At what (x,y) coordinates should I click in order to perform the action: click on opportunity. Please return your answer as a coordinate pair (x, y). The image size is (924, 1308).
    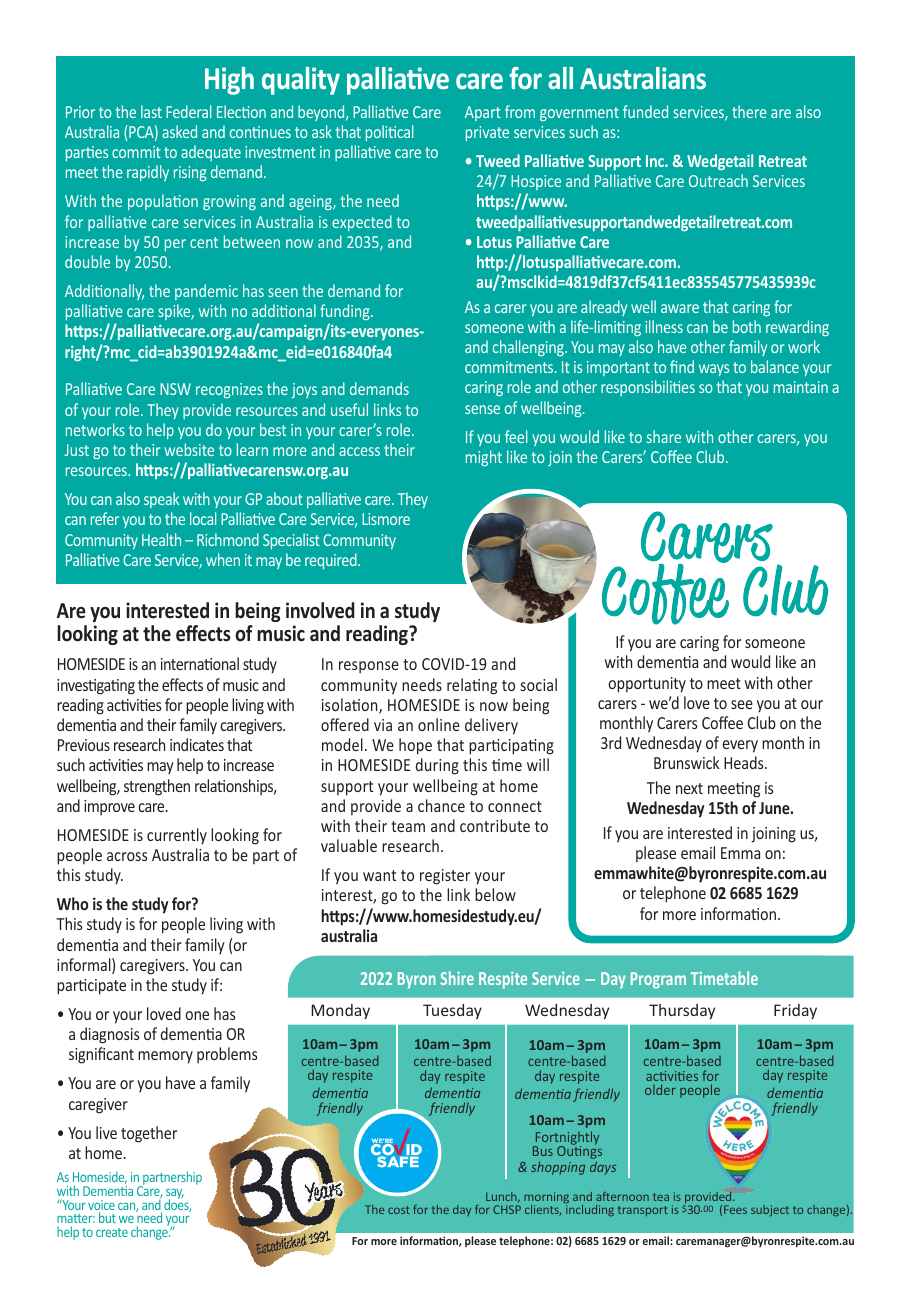
    Looking at the image, I should click on (647, 685).
